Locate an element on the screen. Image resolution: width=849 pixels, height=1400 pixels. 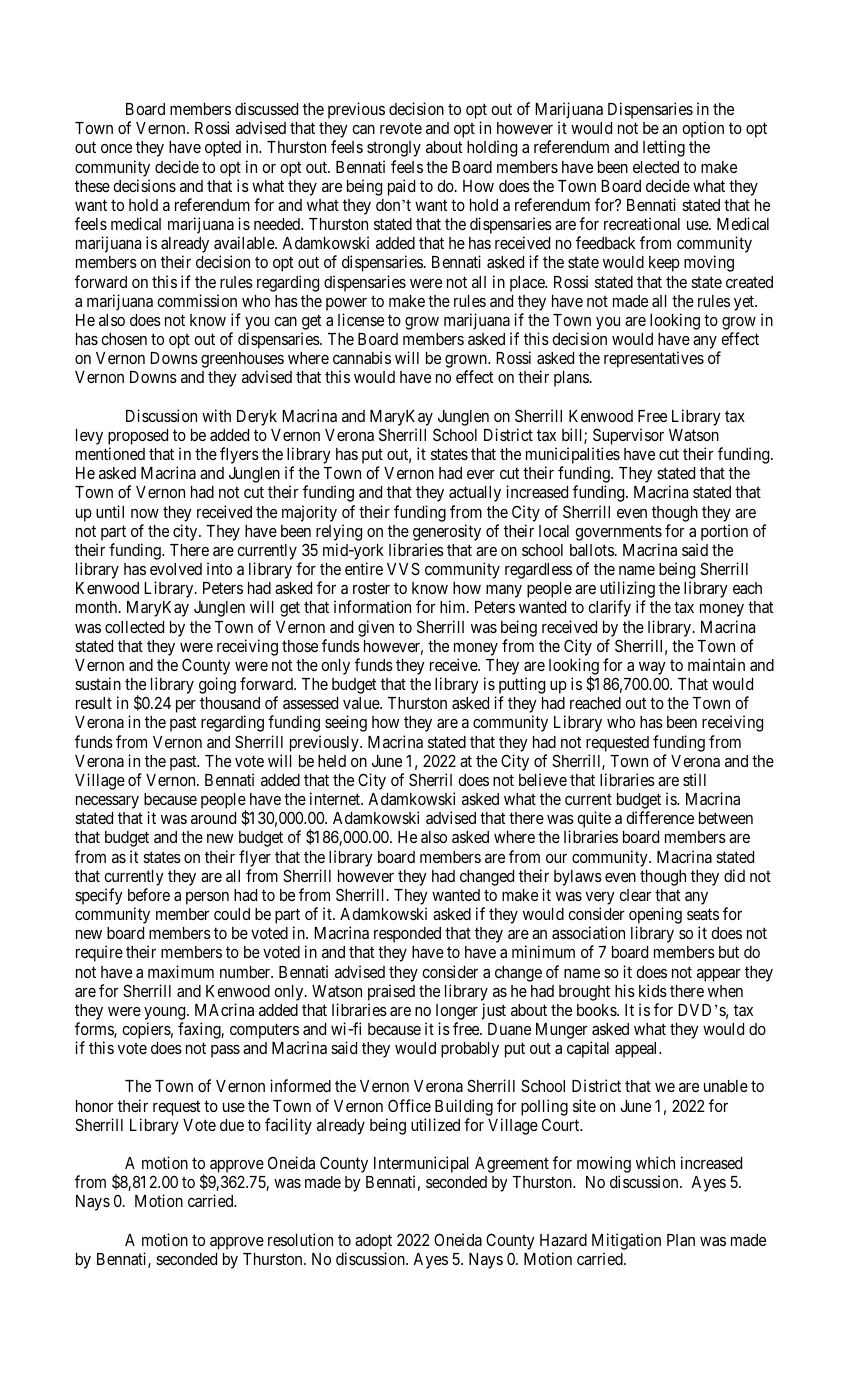
due is located at coordinates (232, 1125).
